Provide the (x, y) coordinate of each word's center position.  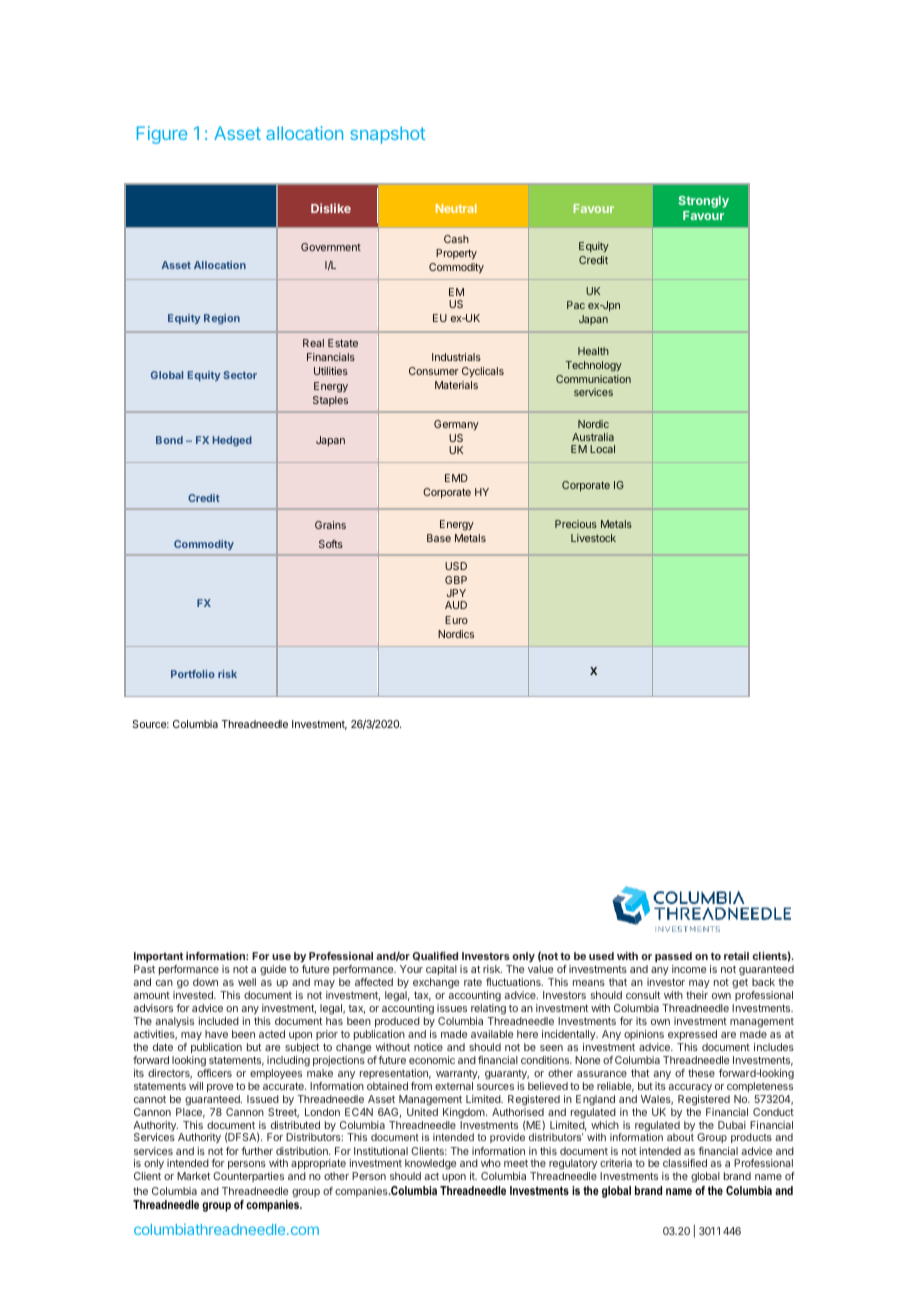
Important (158, 957)
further (257, 1151)
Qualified (435, 956)
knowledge (430, 1166)
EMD (456, 478)
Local (602, 449)
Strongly (703, 202)
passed (673, 957)
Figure (162, 135)
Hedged (232, 441)
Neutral (456, 208)
